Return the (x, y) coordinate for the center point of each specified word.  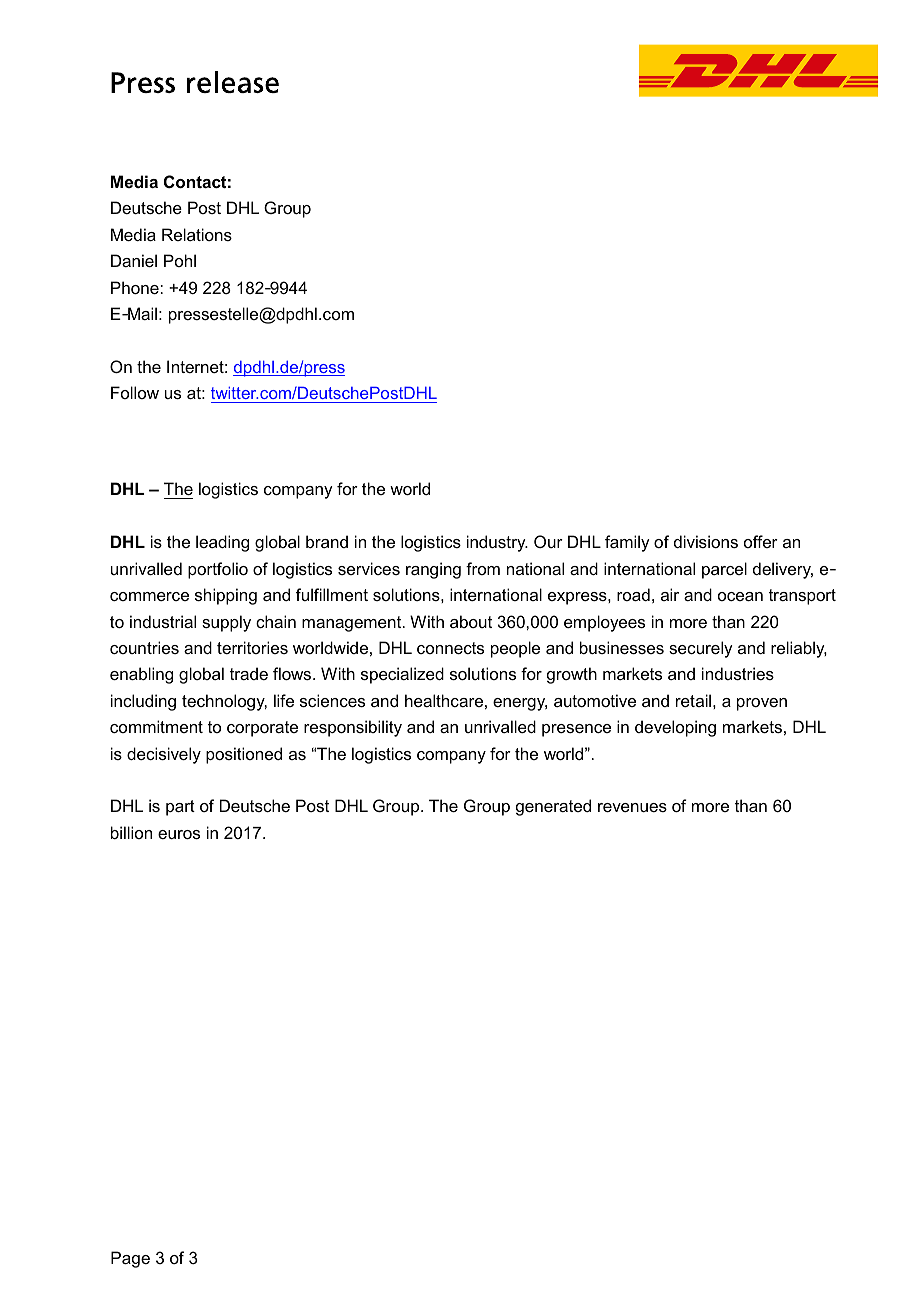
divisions (706, 541)
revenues (632, 807)
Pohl (180, 260)
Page (130, 1259)
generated (553, 807)
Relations (197, 234)
